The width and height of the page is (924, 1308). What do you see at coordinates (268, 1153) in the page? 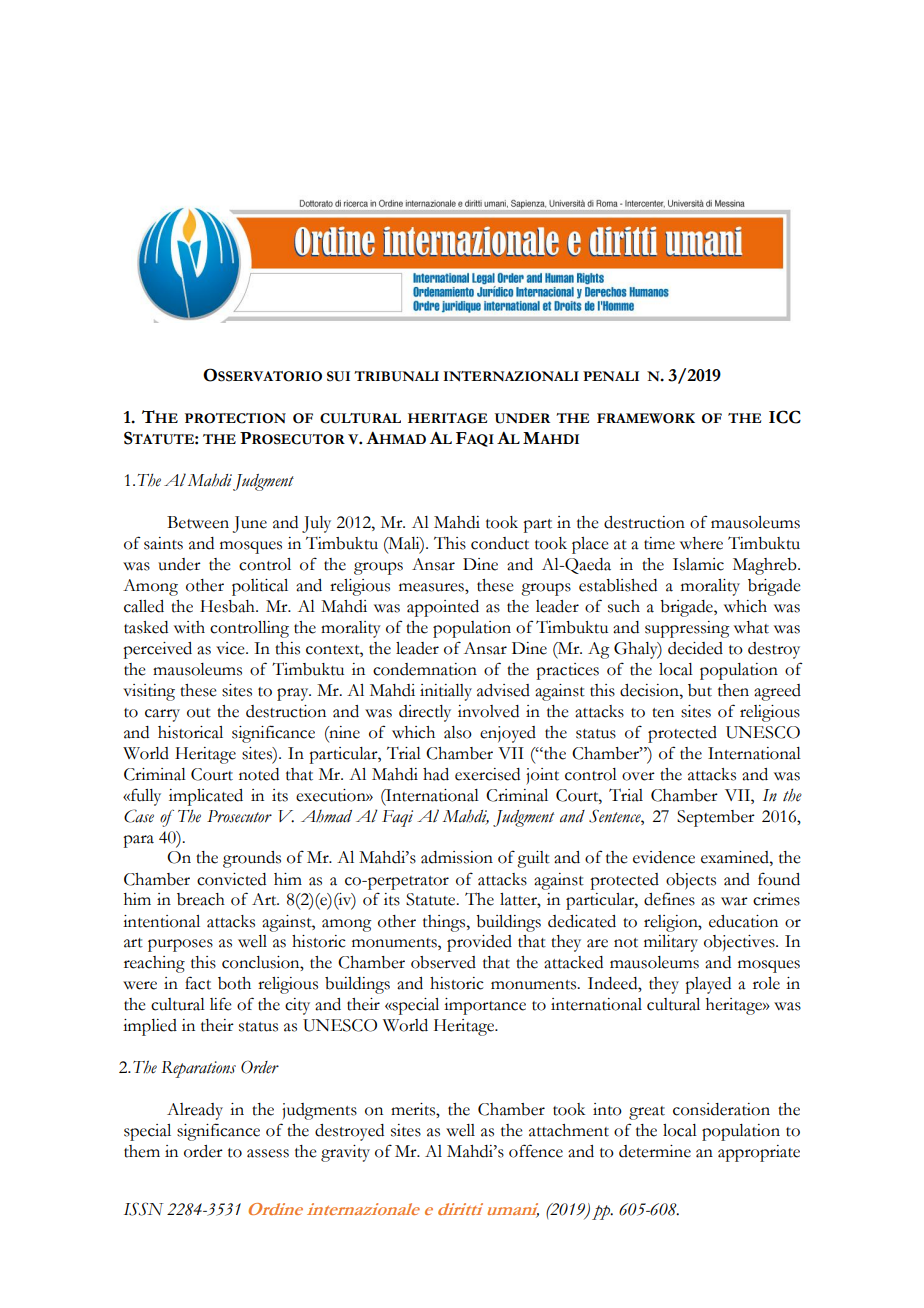
I see `assess` at bounding box center [268, 1153].
